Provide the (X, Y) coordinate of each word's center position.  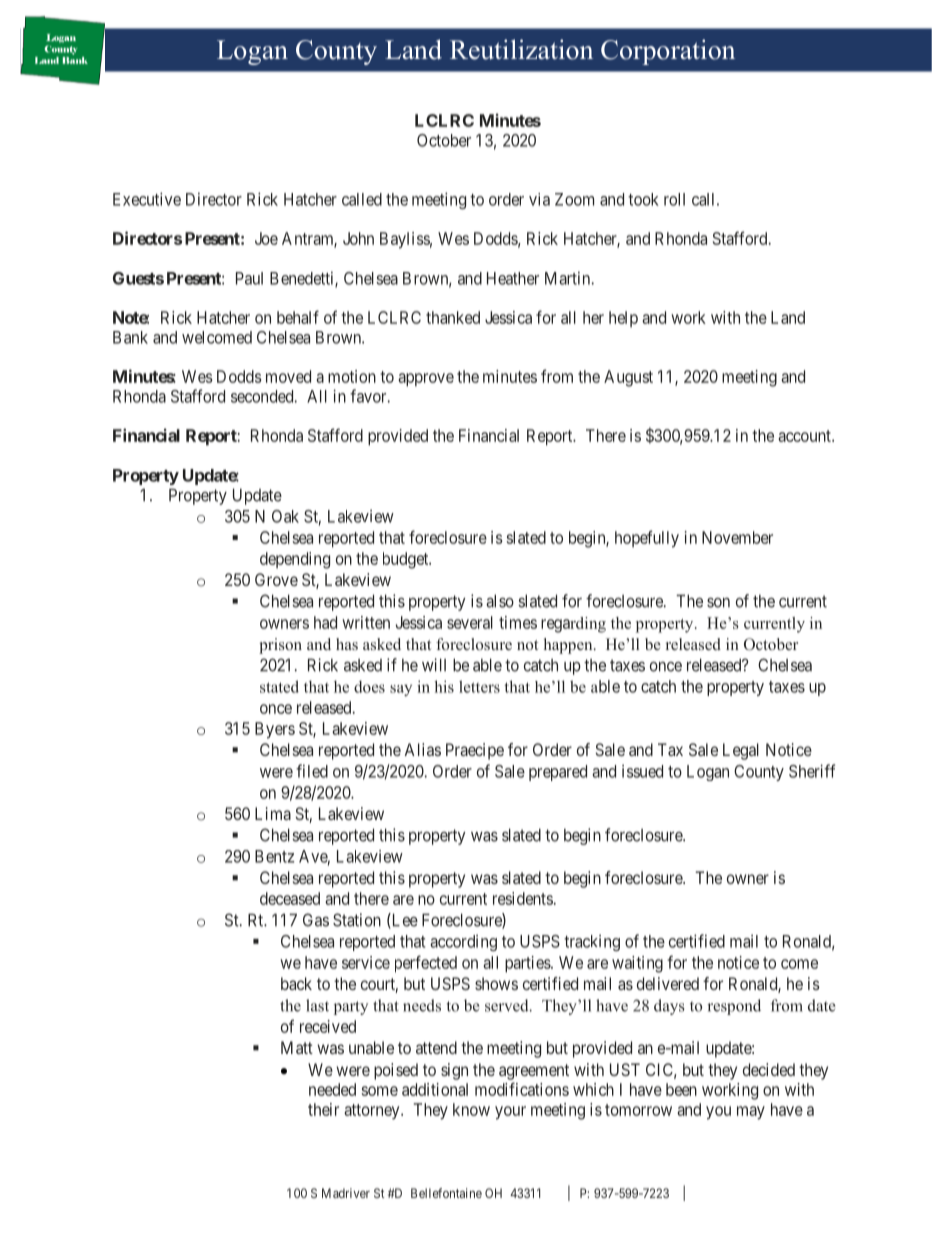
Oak (285, 516)
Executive (147, 199)
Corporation (668, 52)
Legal (741, 751)
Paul (249, 278)
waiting (637, 964)
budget (407, 560)
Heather (513, 278)
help (623, 319)
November (737, 537)
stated (279, 686)
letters (479, 686)
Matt (297, 1047)
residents (523, 898)
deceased (290, 898)
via (539, 199)
